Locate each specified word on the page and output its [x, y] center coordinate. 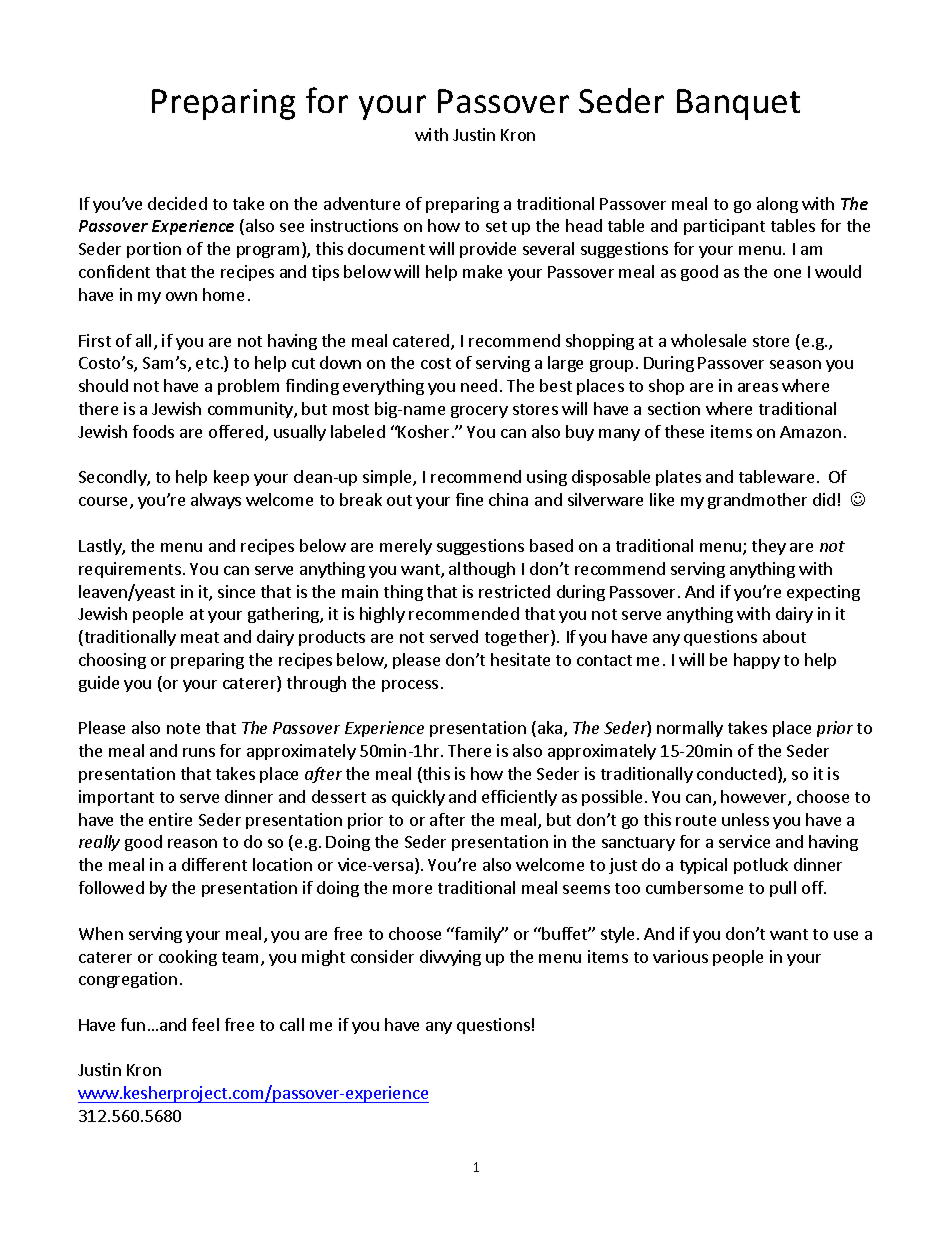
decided [177, 203]
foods [153, 431]
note [183, 728]
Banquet [738, 104]
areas [758, 387]
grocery [479, 412]
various [680, 956]
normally [690, 729]
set [496, 226]
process [410, 686]
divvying [450, 958]
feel [205, 1024]
